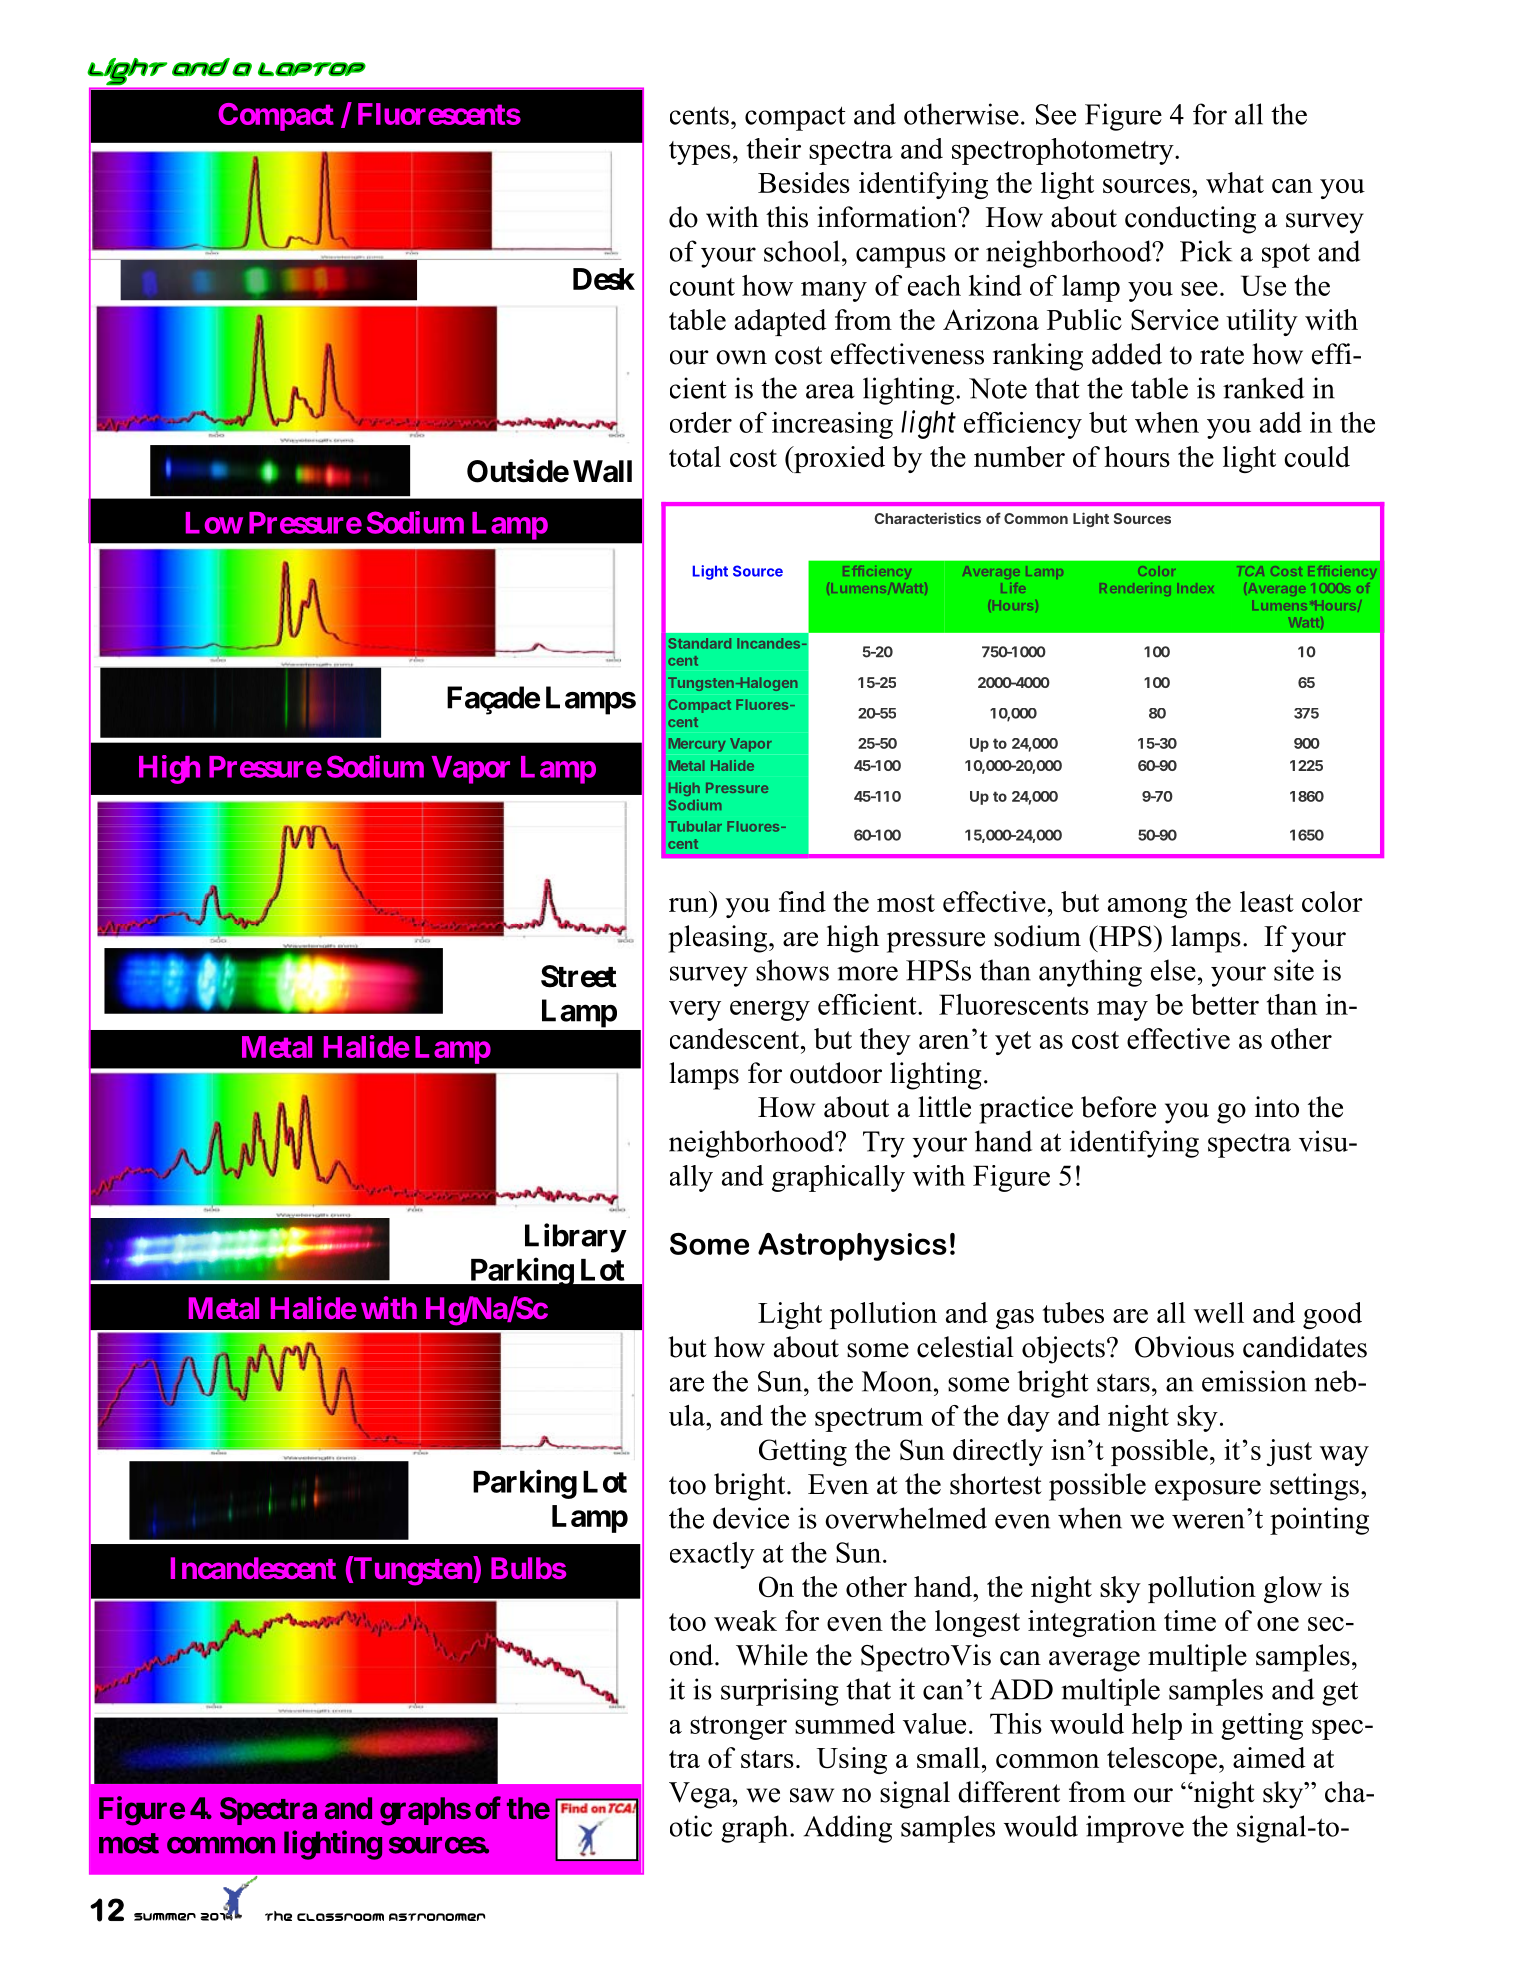 This document has height=1965, width=1518. What do you see at coordinates (770, 1010) in the document?
I see `energy` at bounding box center [770, 1010].
